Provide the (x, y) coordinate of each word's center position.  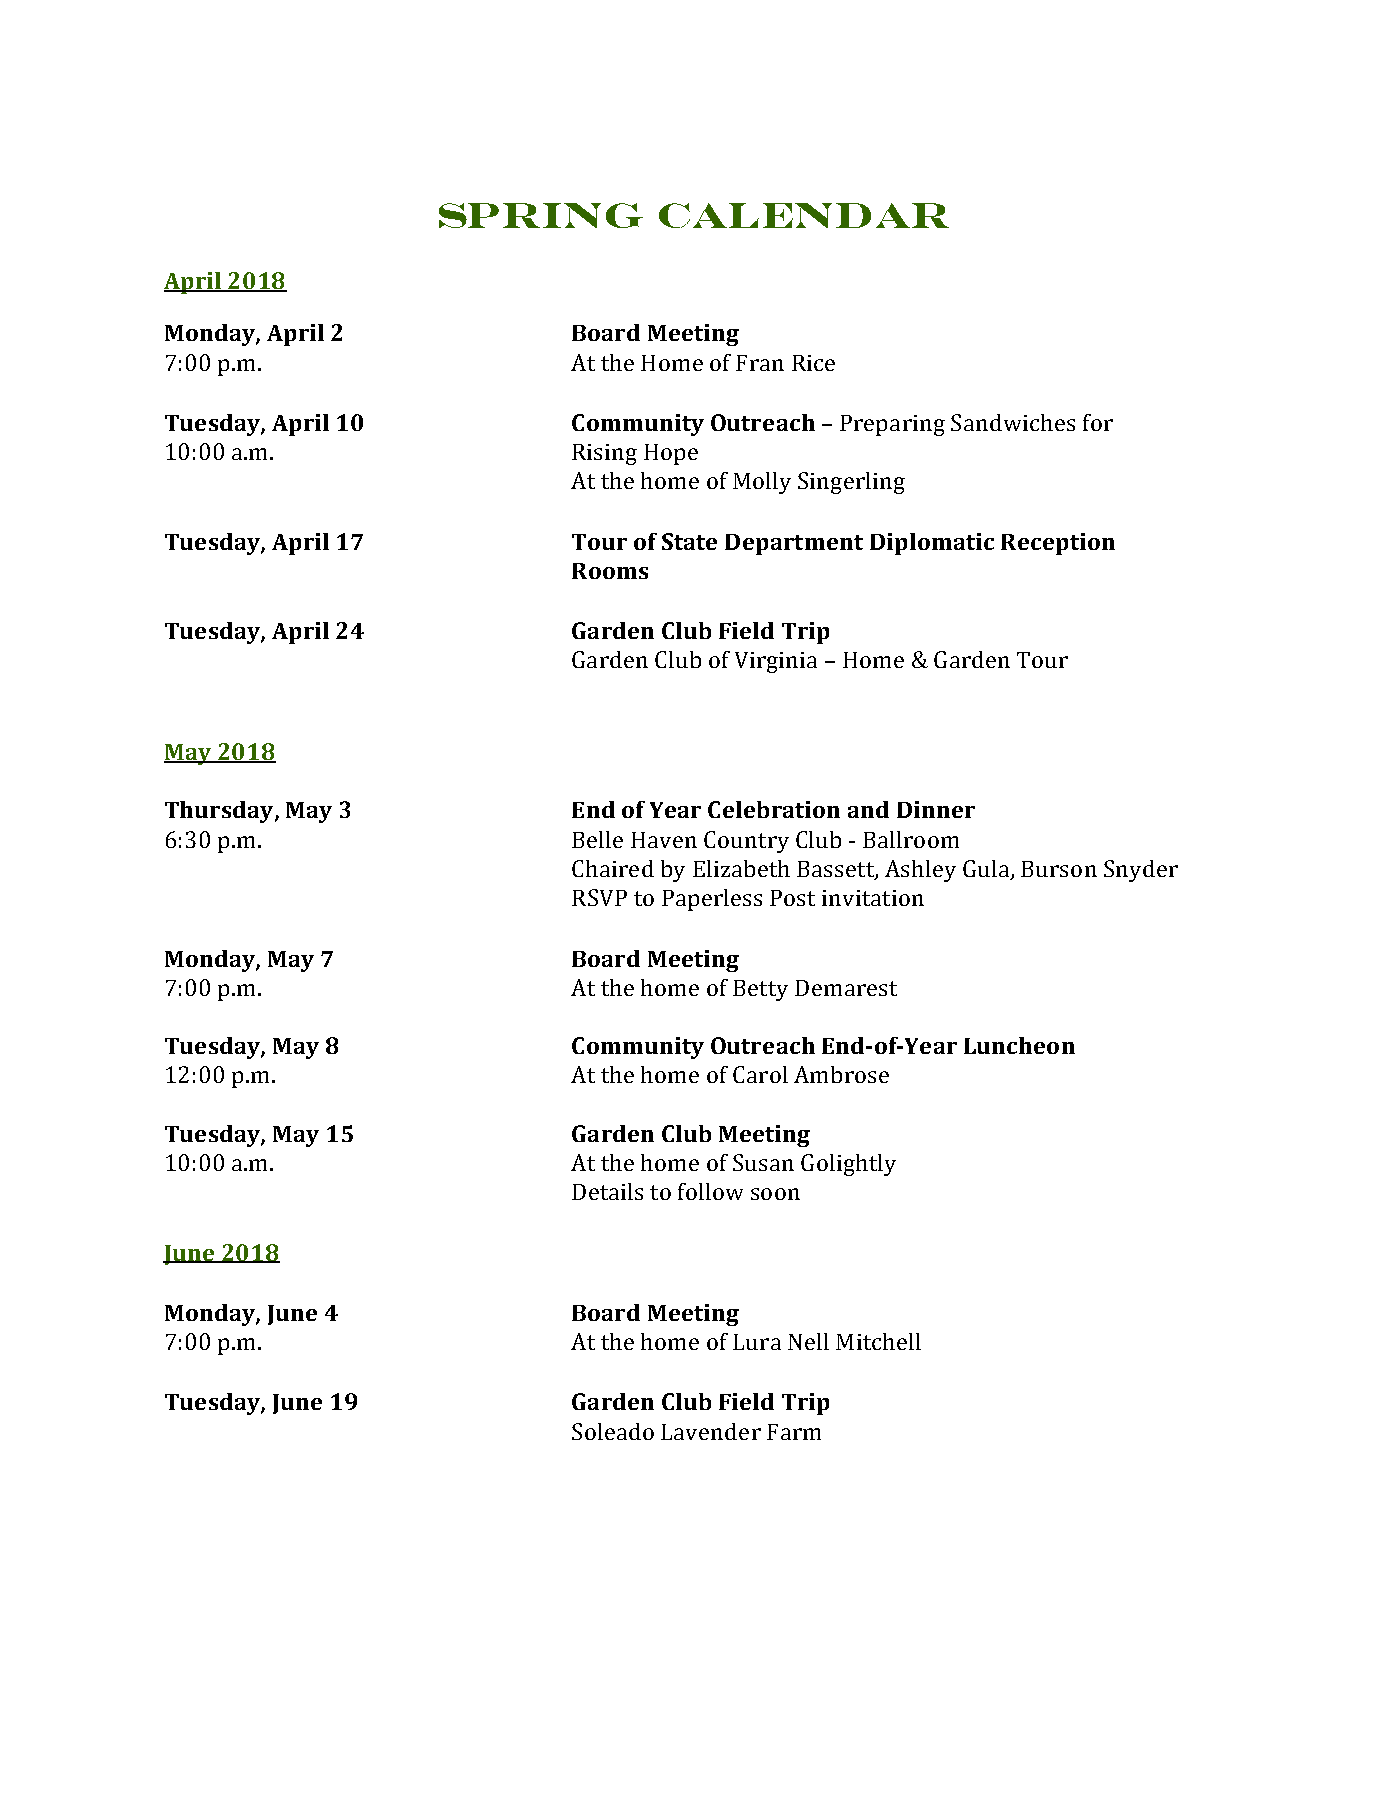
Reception (1058, 544)
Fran (760, 363)
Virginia (776, 662)
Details (607, 1191)
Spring (541, 215)
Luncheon (1019, 1045)
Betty (760, 990)
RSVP (599, 897)
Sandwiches (1013, 422)
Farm (794, 1432)
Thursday (220, 812)
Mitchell (878, 1341)
